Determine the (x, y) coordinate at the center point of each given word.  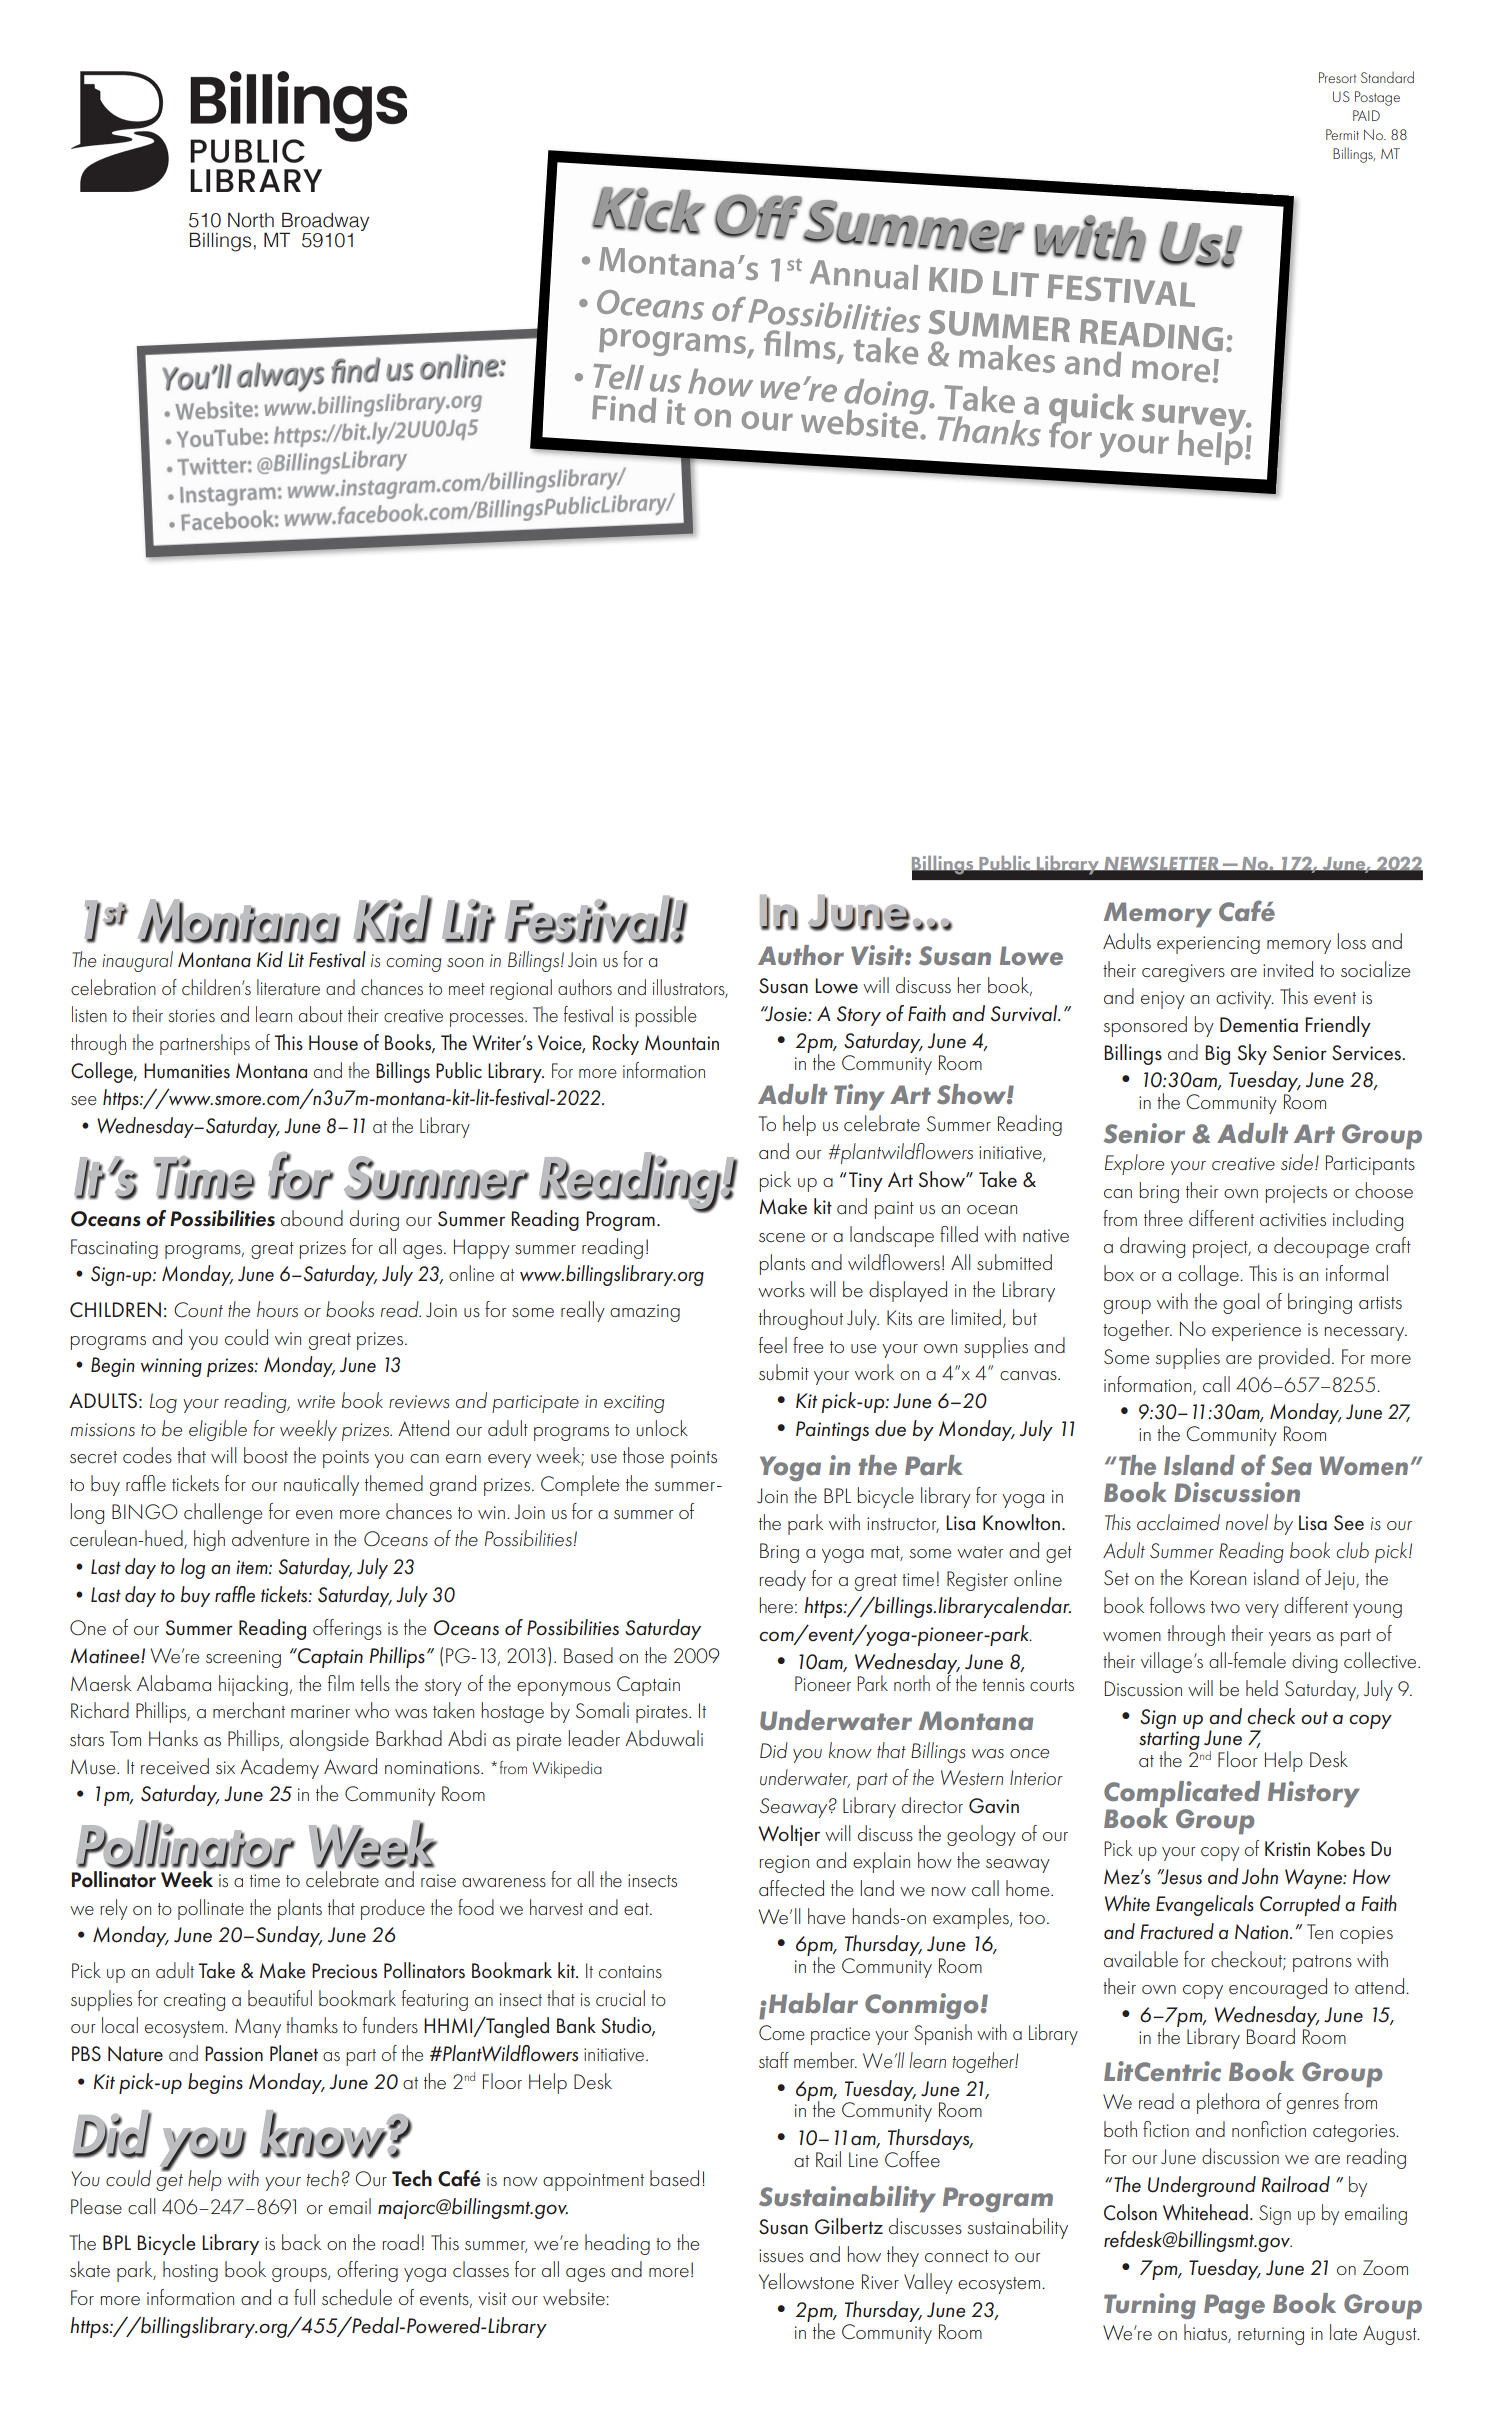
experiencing (1208, 945)
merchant (249, 1710)
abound (312, 1218)
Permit (1342, 134)
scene (782, 1238)
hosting (190, 2271)
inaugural (137, 961)
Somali (602, 1710)
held (1262, 1688)
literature (288, 987)
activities (1293, 1220)
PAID (1366, 115)
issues (781, 2256)
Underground (1202, 2186)
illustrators (690, 988)
